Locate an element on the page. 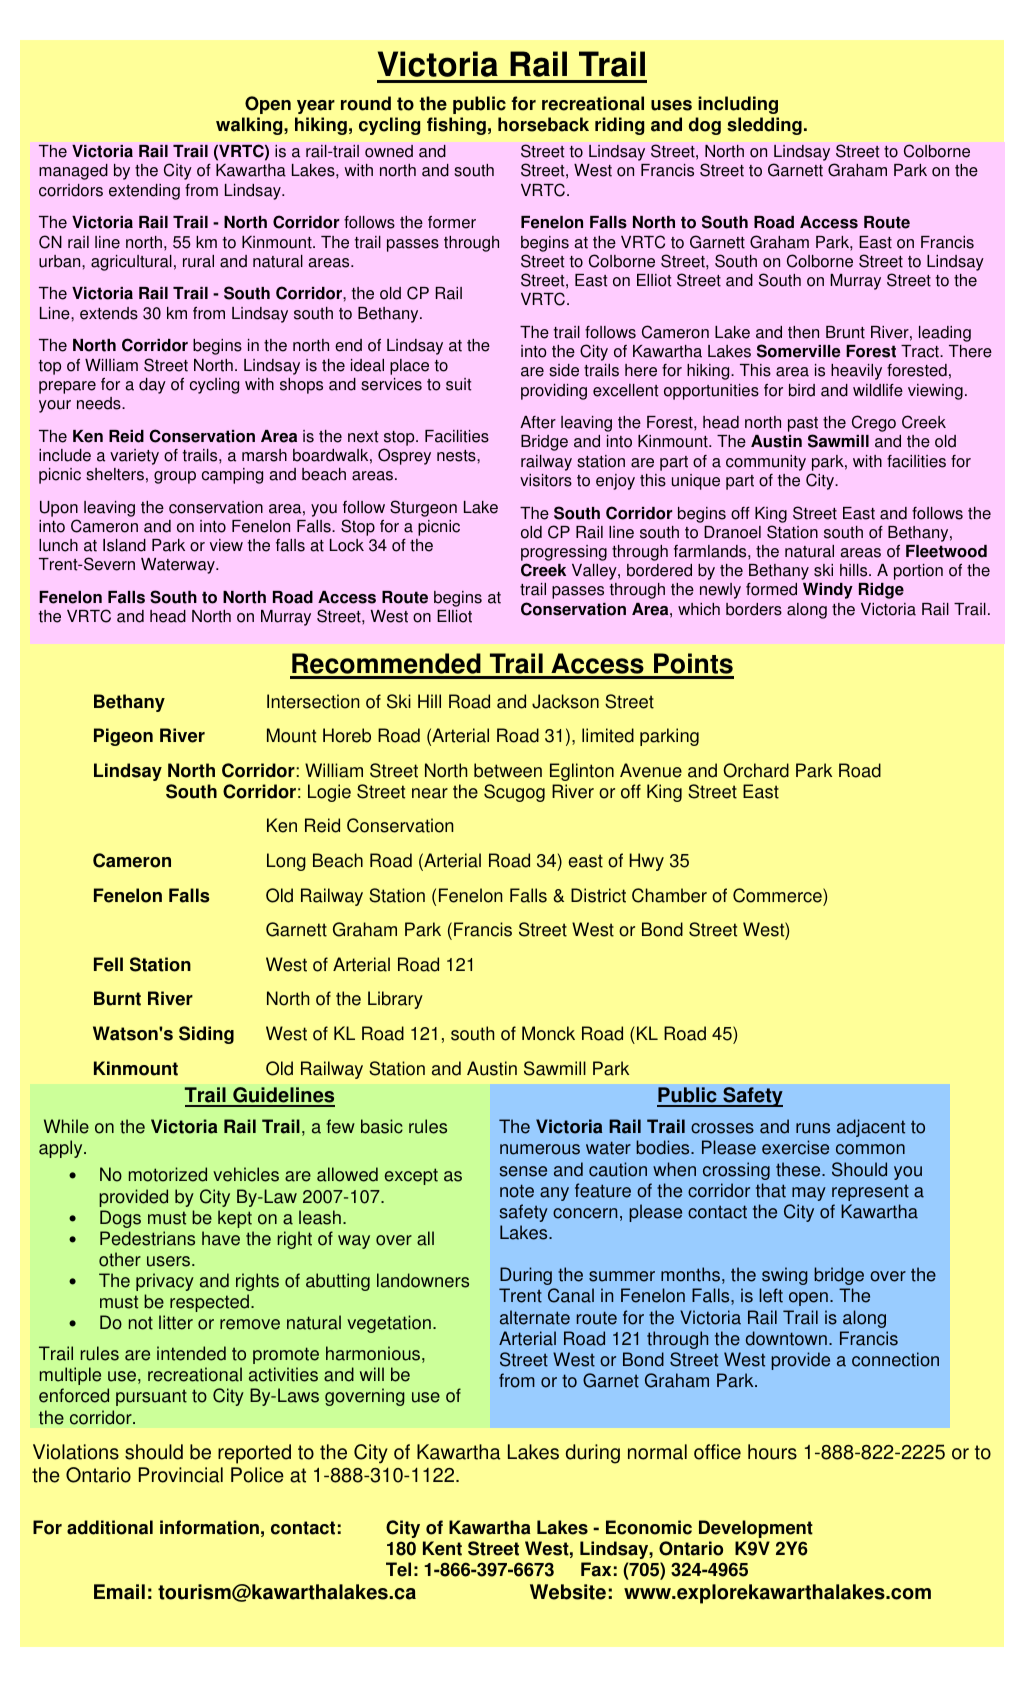 Image resolution: width=1023 pixels, height=1685 pixels. between is located at coordinates (508, 770).
